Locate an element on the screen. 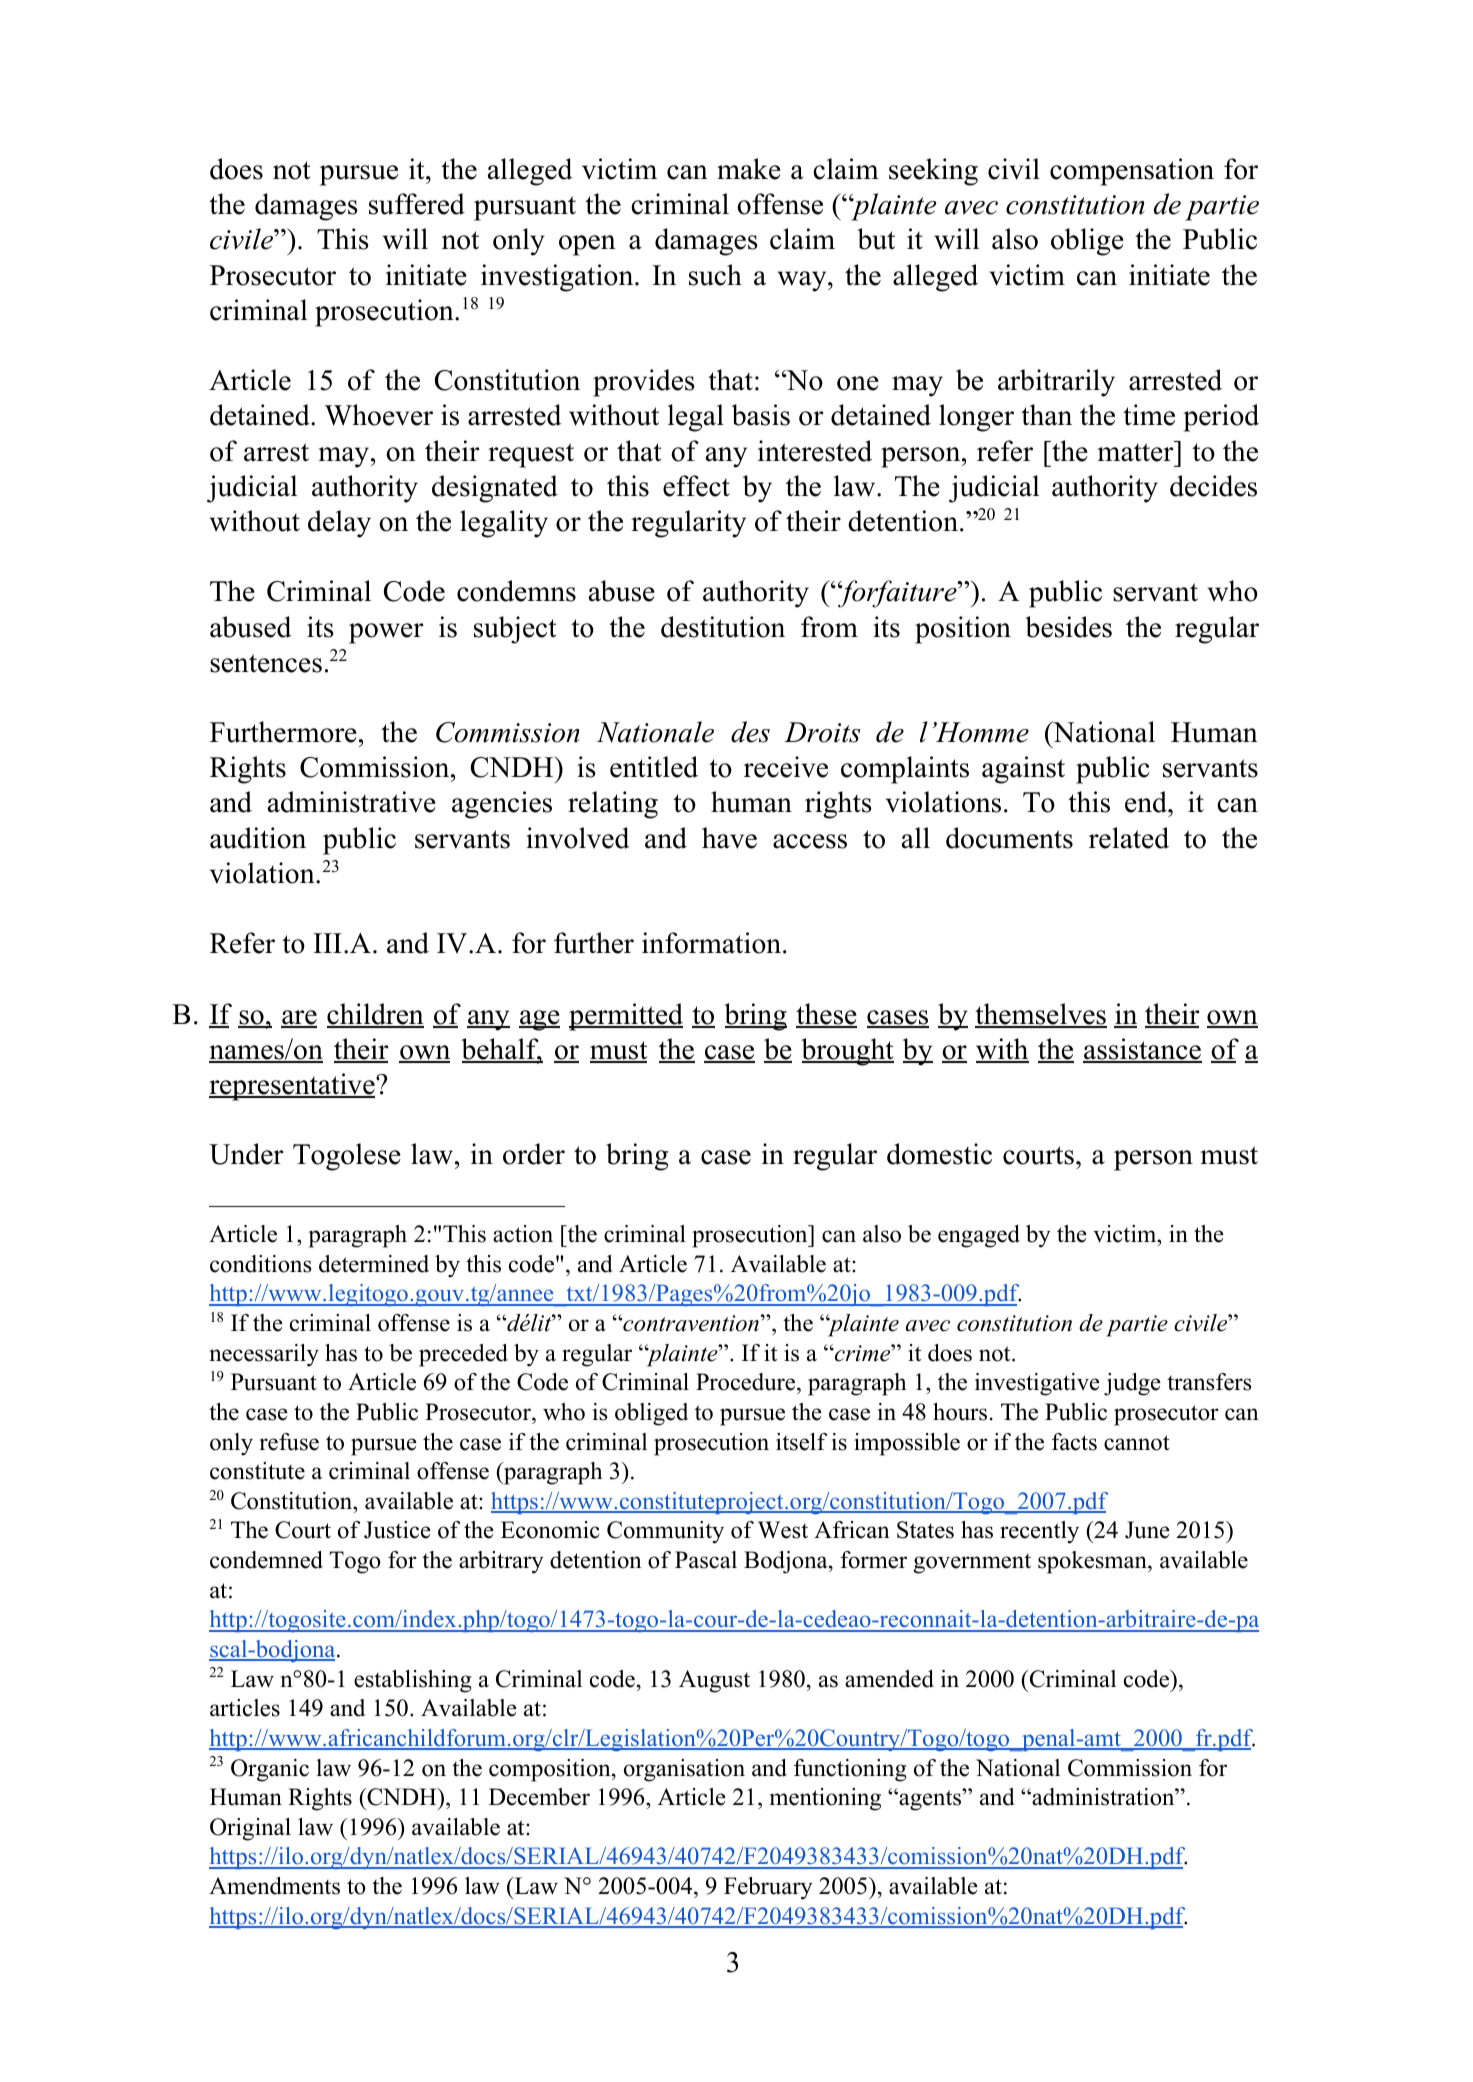 The height and width of the screenshot is (2082, 1473). children is located at coordinates (375, 1015).
